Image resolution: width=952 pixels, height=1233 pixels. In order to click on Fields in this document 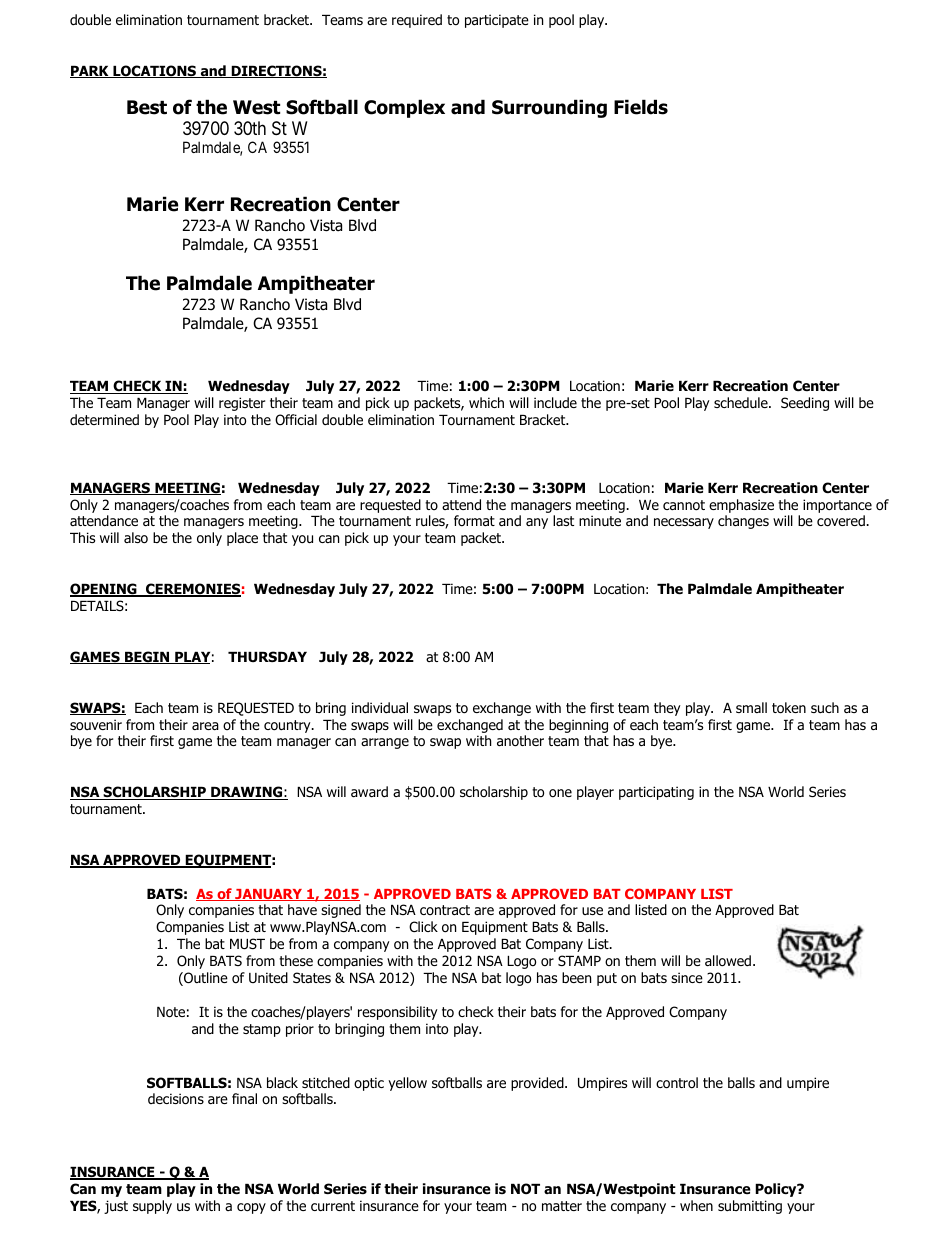, I will do `click(641, 107)`.
